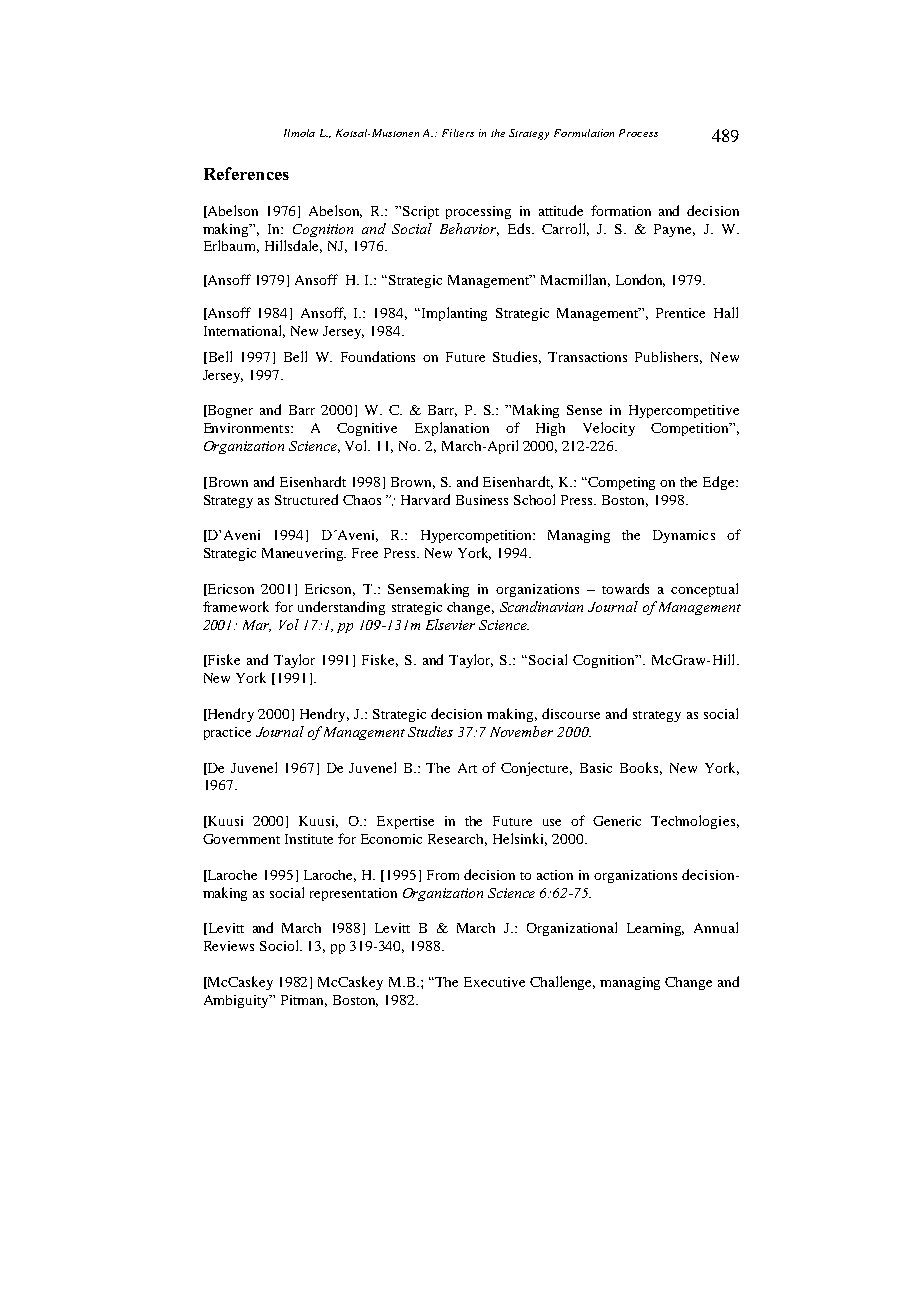 The width and height of the screenshot is (924, 1308). What do you see at coordinates (494, 982) in the screenshot?
I see `Executive` at bounding box center [494, 982].
